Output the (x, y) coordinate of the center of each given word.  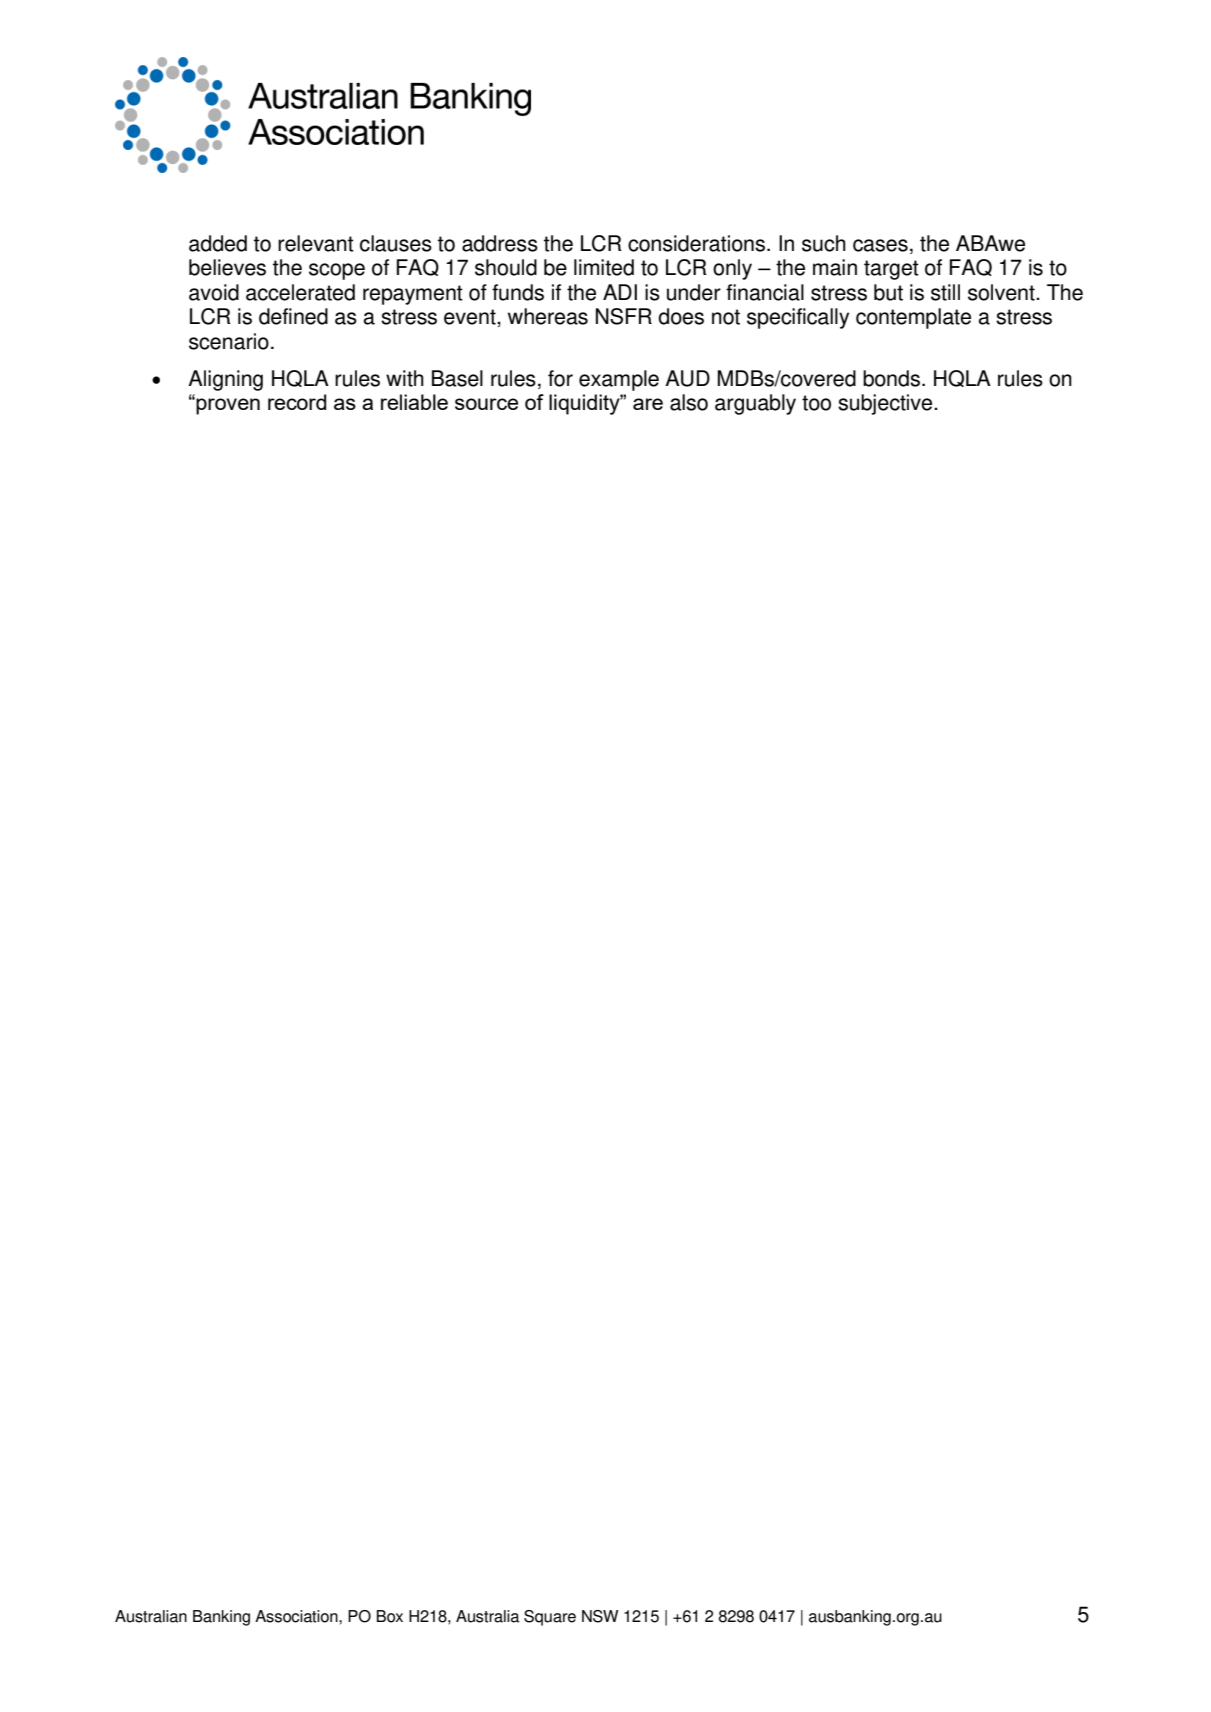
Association (297, 1616)
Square (550, 1618)
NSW (600, 1616)
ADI (620, 292)
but (888, 292)
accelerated (300, 292)
